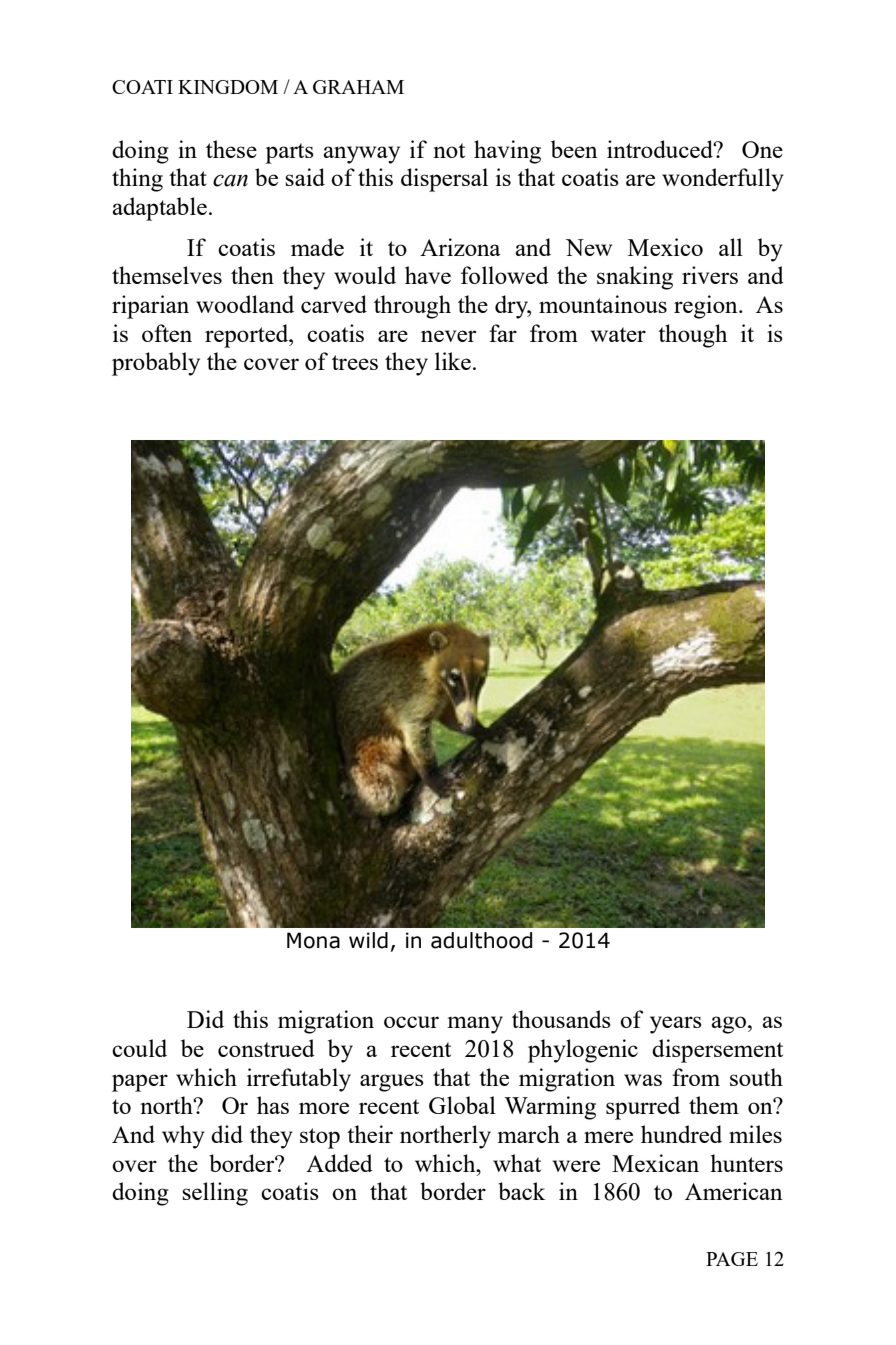  I want to click on adulthood, so click(481, 940).
